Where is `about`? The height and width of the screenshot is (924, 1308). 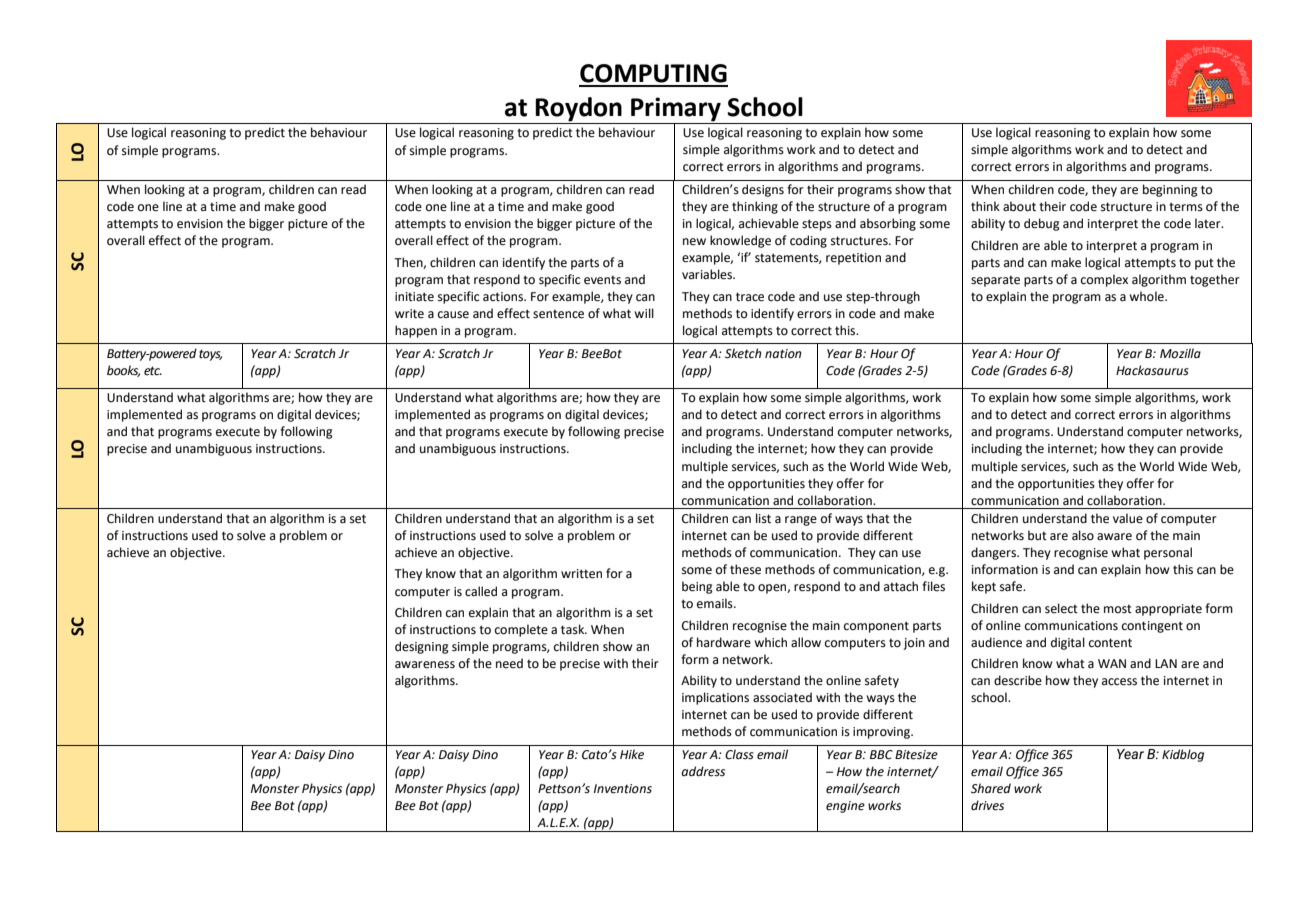
about is located at coordinates (1019, 206).
